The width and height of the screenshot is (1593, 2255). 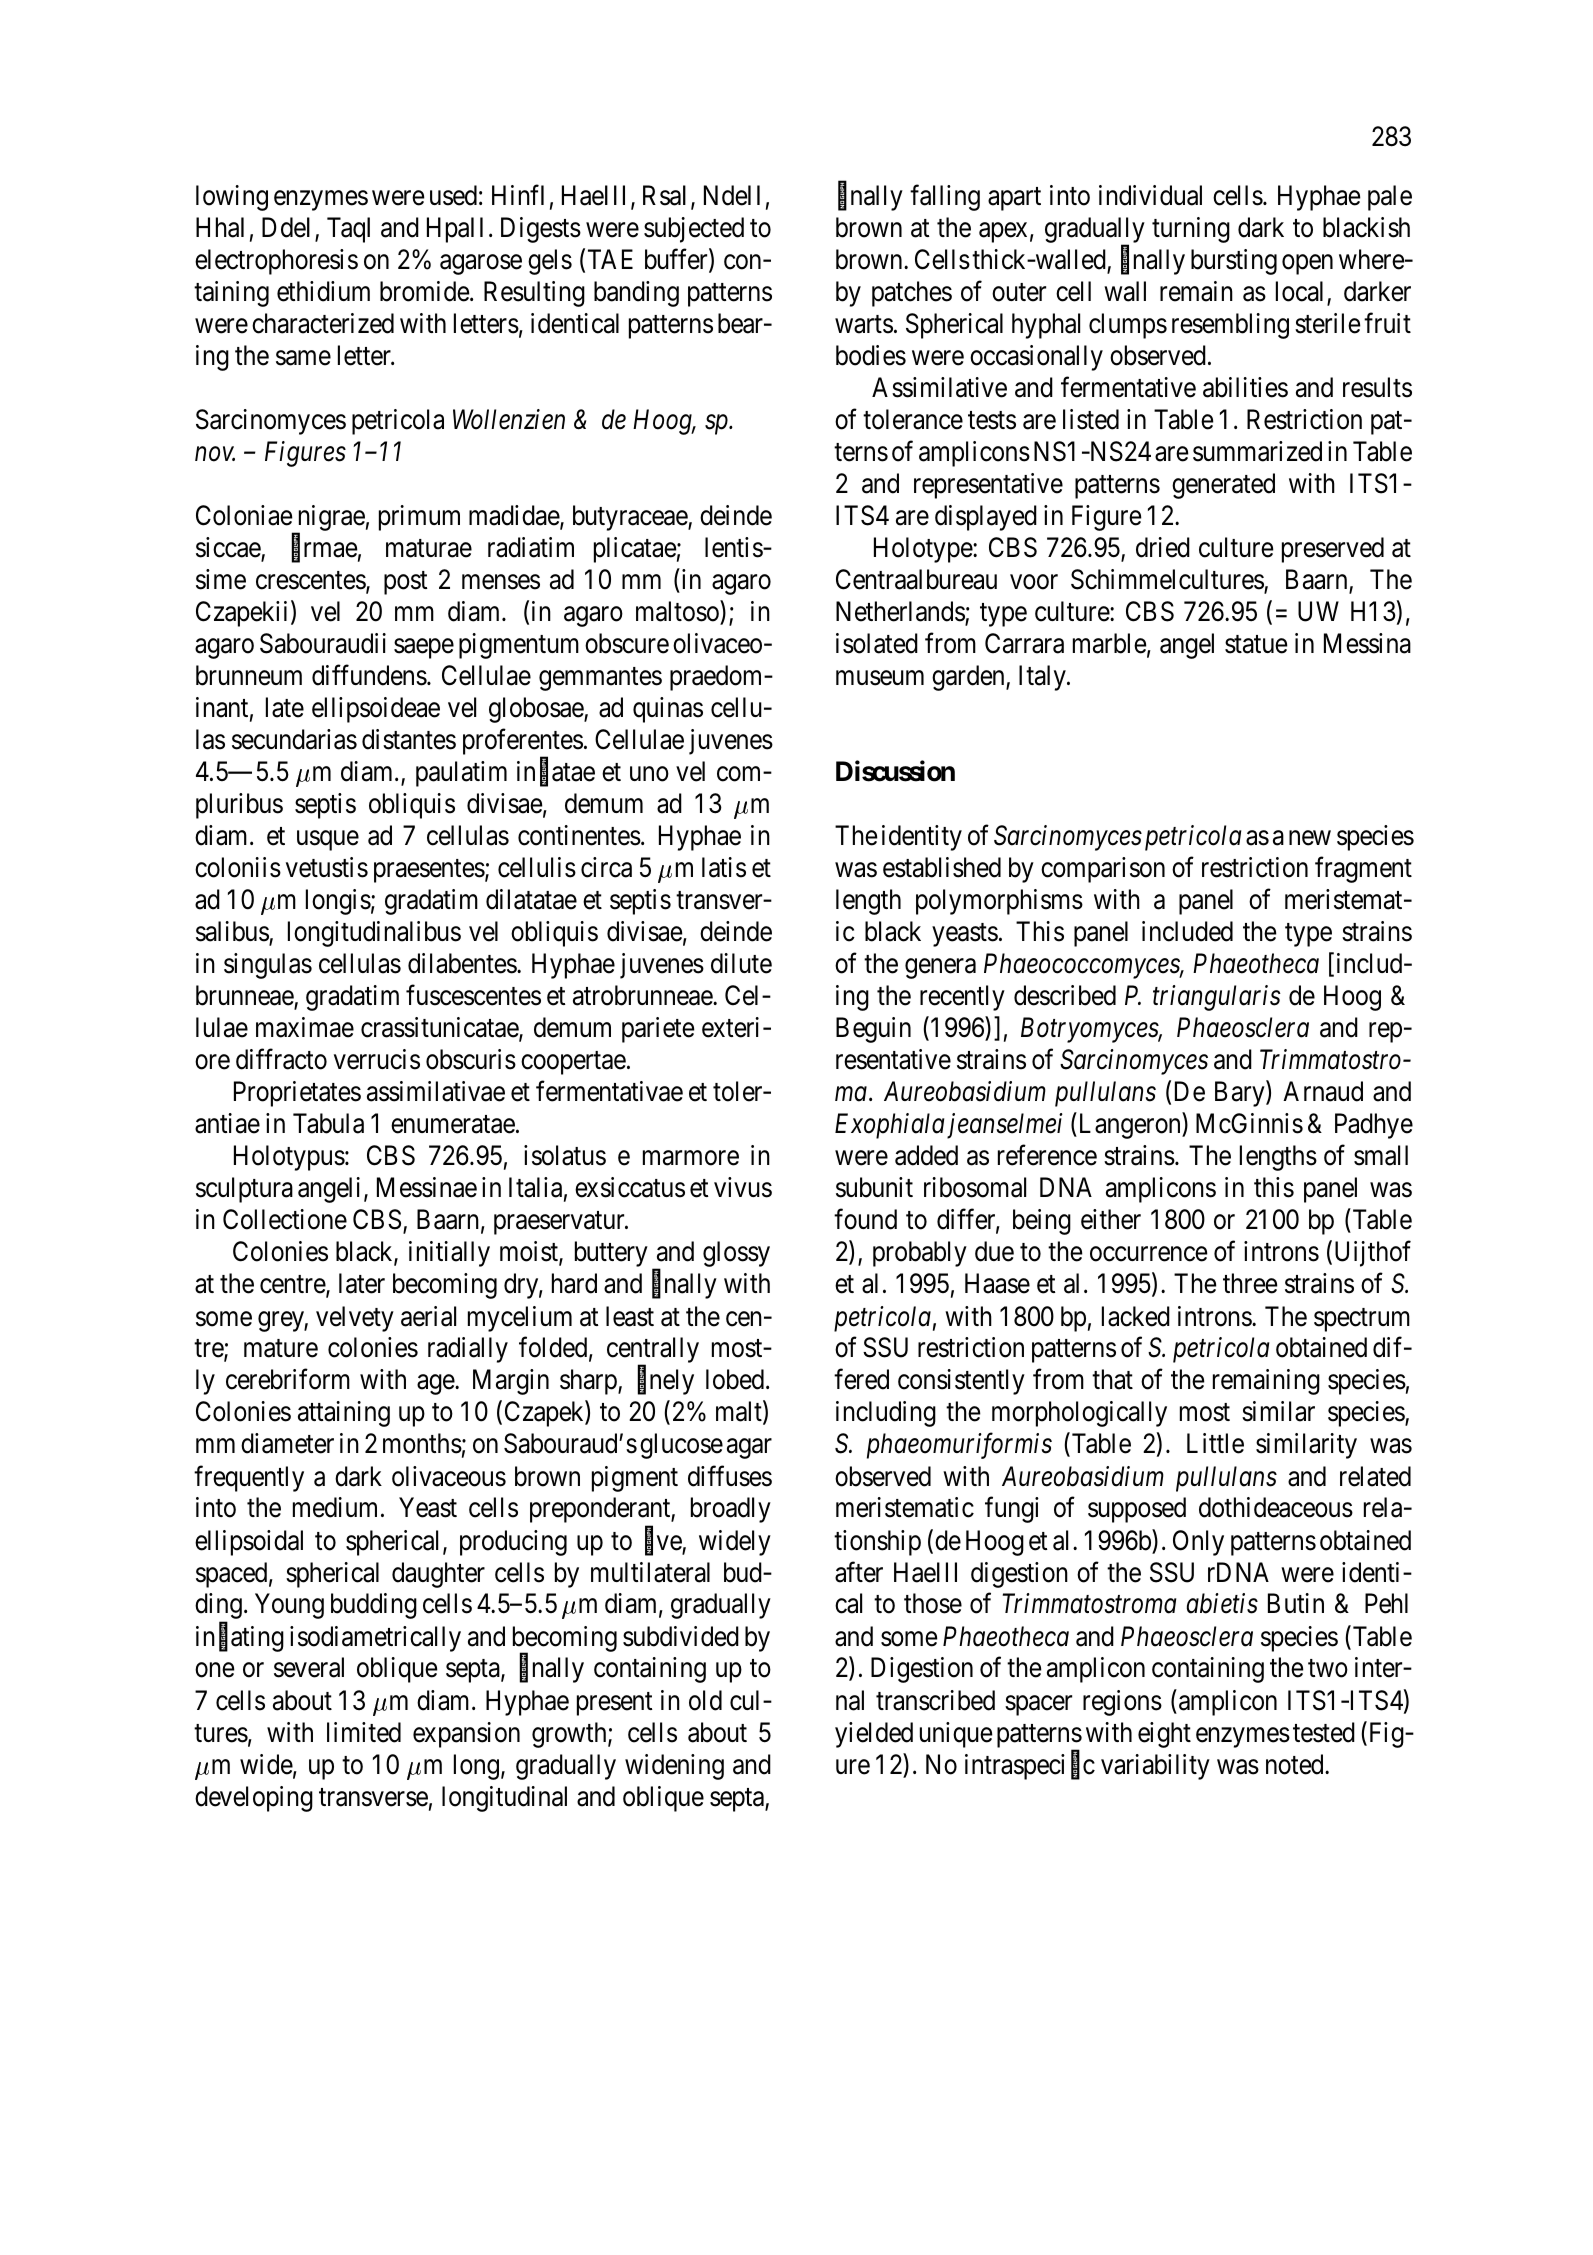 I want to click on bromide, so click(x=425, y=291).
